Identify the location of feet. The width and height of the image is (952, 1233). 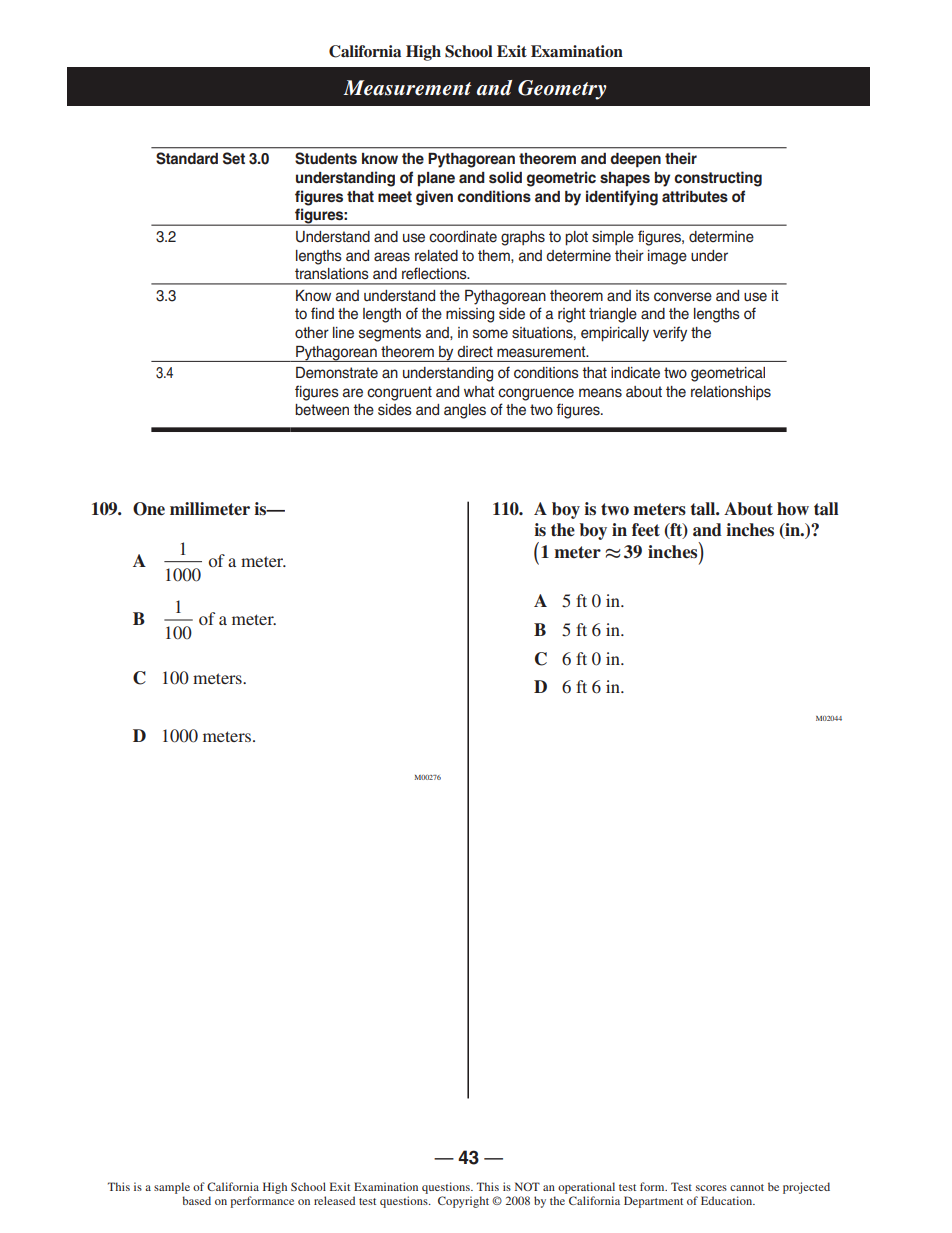
(646, 529).
